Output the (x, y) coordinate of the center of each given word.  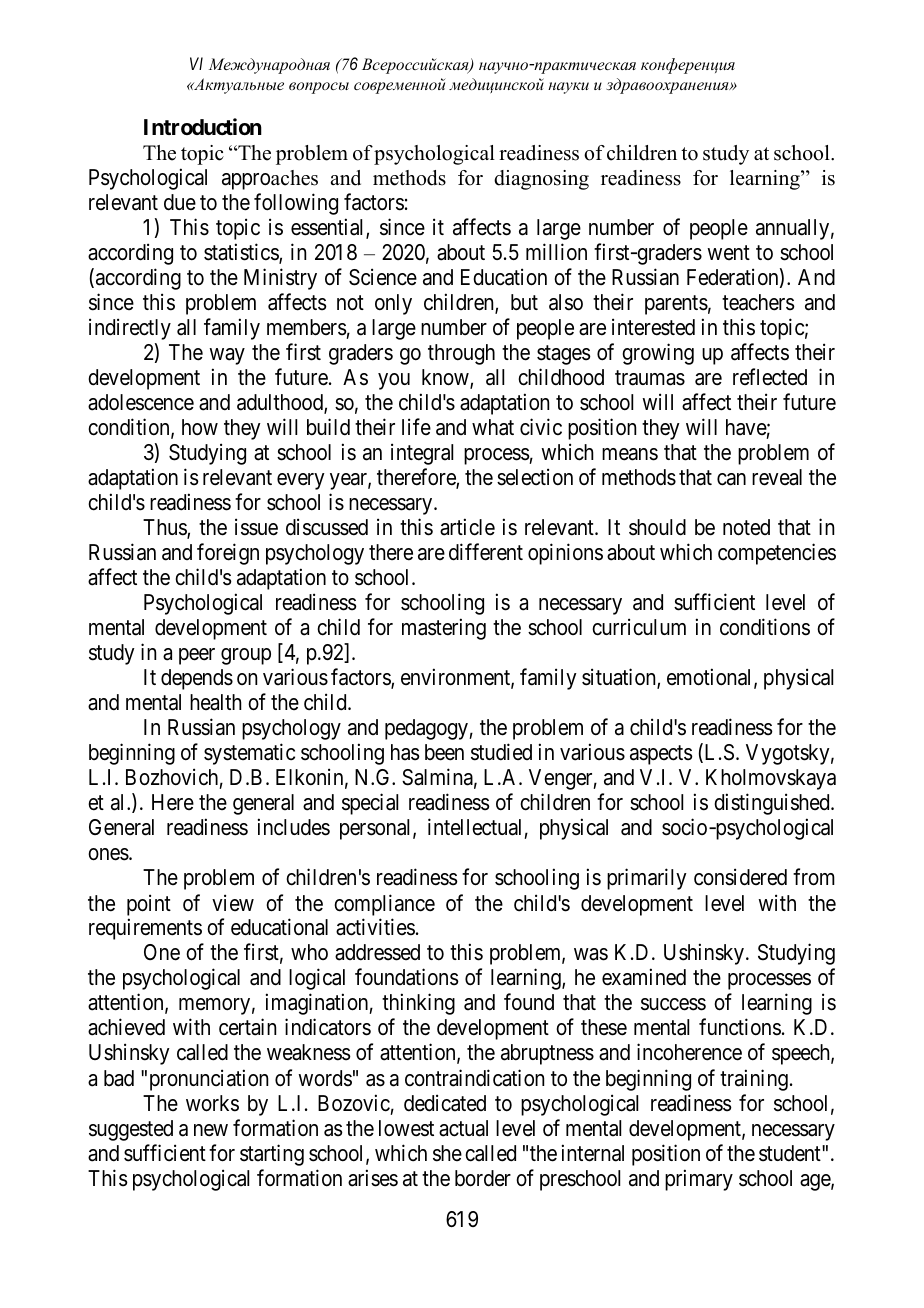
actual (463, 1128)
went (728, 252)
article (467, 527)
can (731, 479)
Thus (165, 528)
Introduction (203, 126)
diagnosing (541, 180)
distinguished (773, 804)
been (444, 752)
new (211, 1130)
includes (294, 827)
